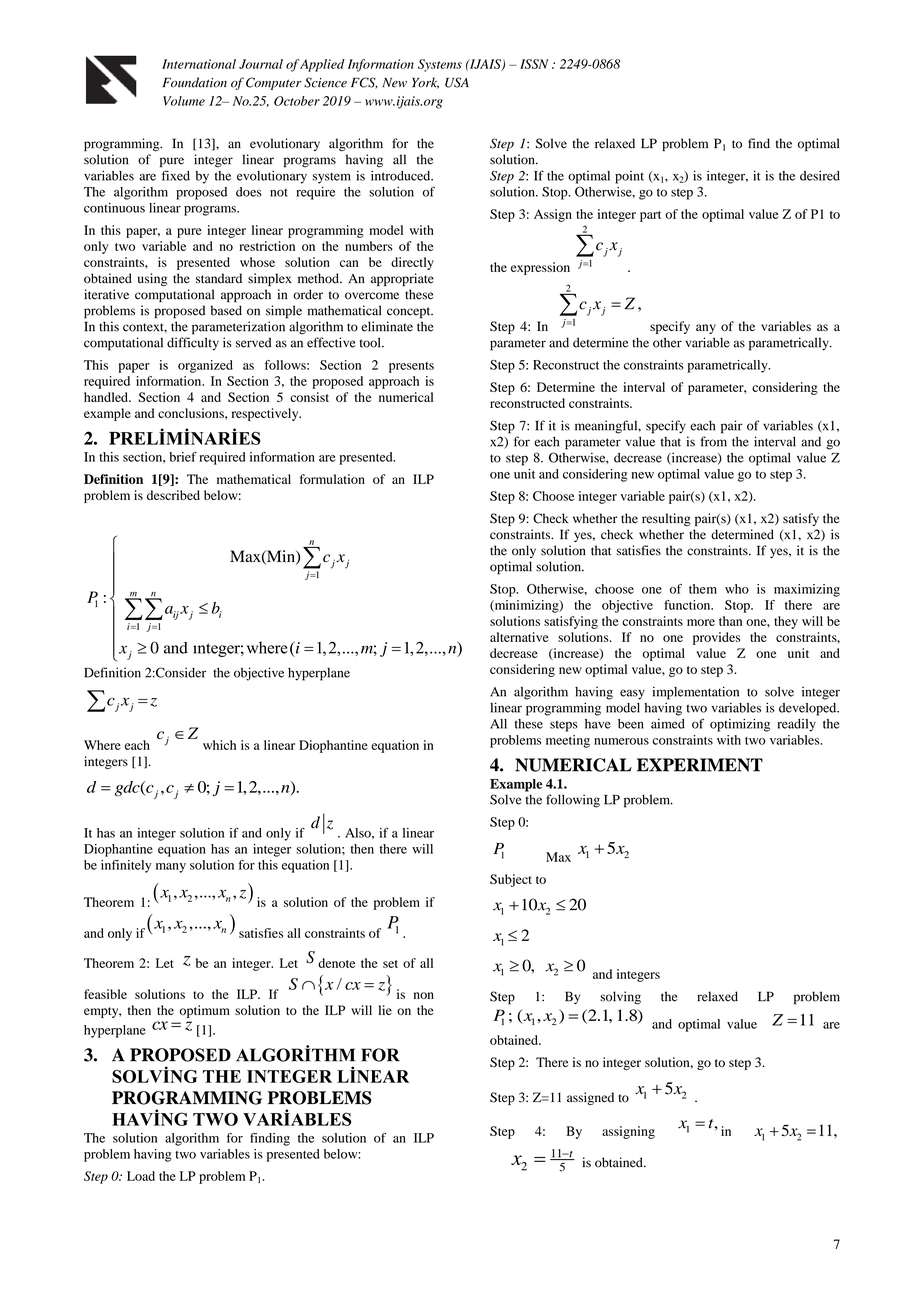 Image resolution: width=924 pixels, height=1308 pixels. I want to click on alternative, so click(519, 637).
